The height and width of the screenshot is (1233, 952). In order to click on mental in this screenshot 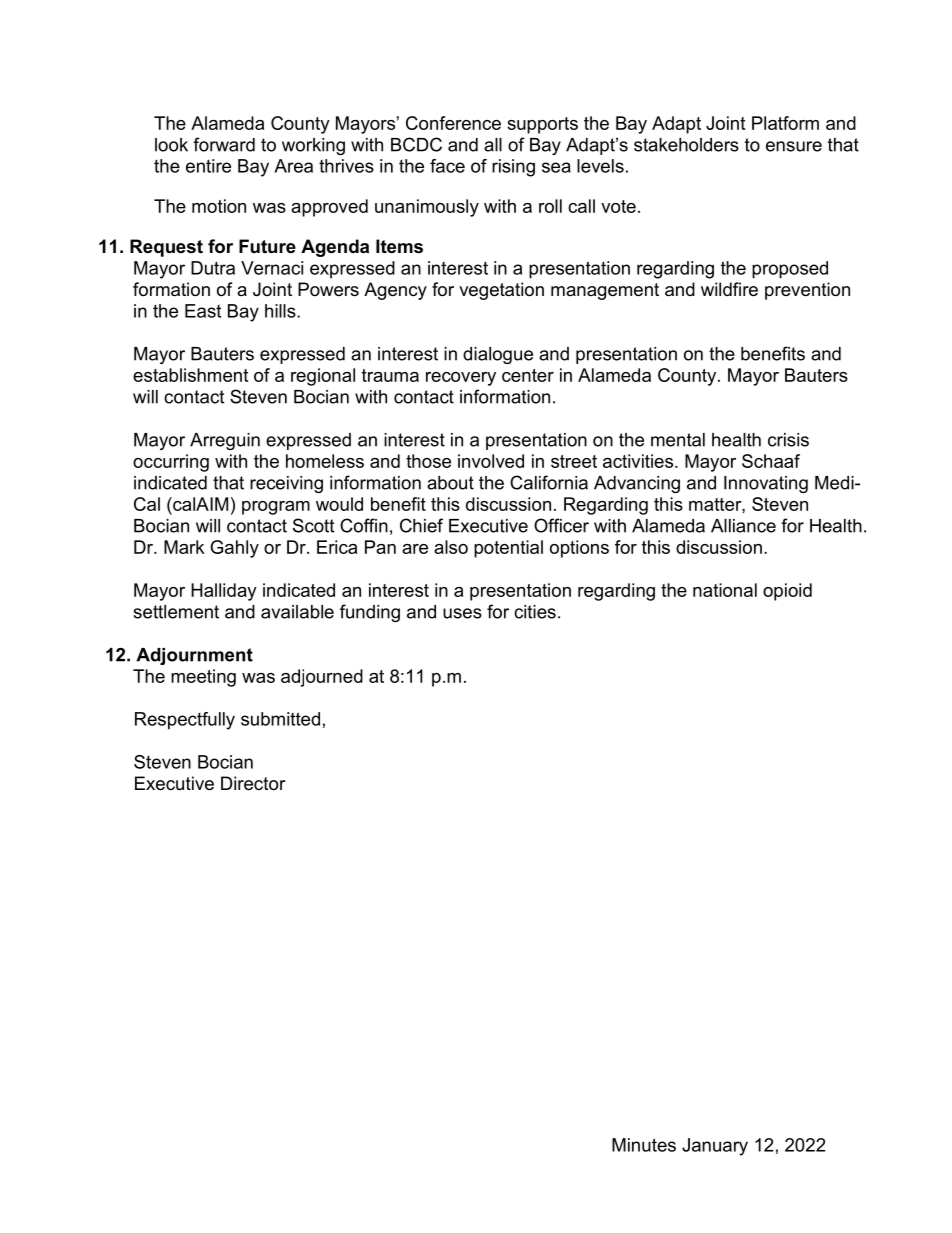, I will do `click(678, 440)`.
